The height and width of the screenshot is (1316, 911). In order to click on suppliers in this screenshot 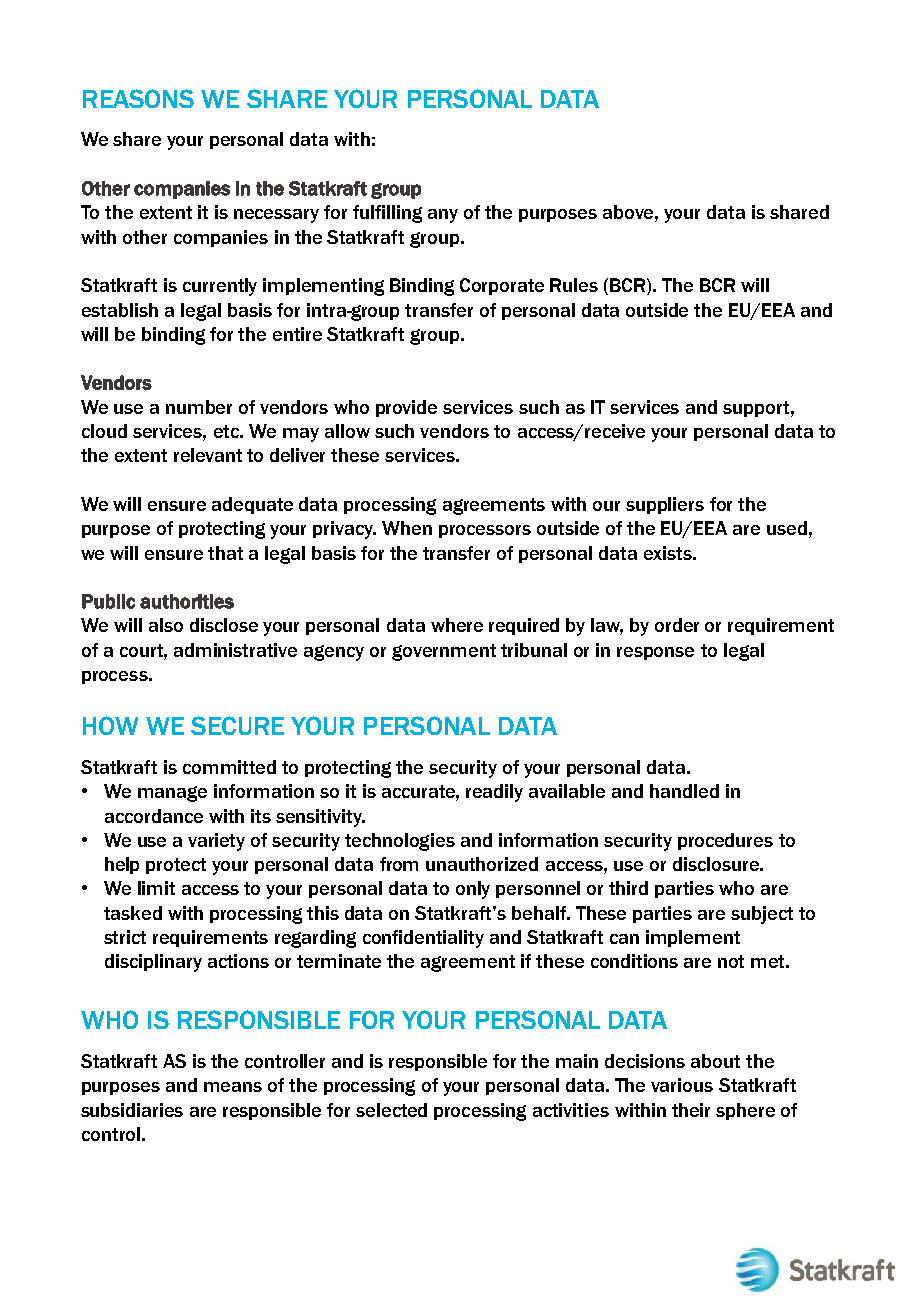, I will do `click(665, 505)`.
